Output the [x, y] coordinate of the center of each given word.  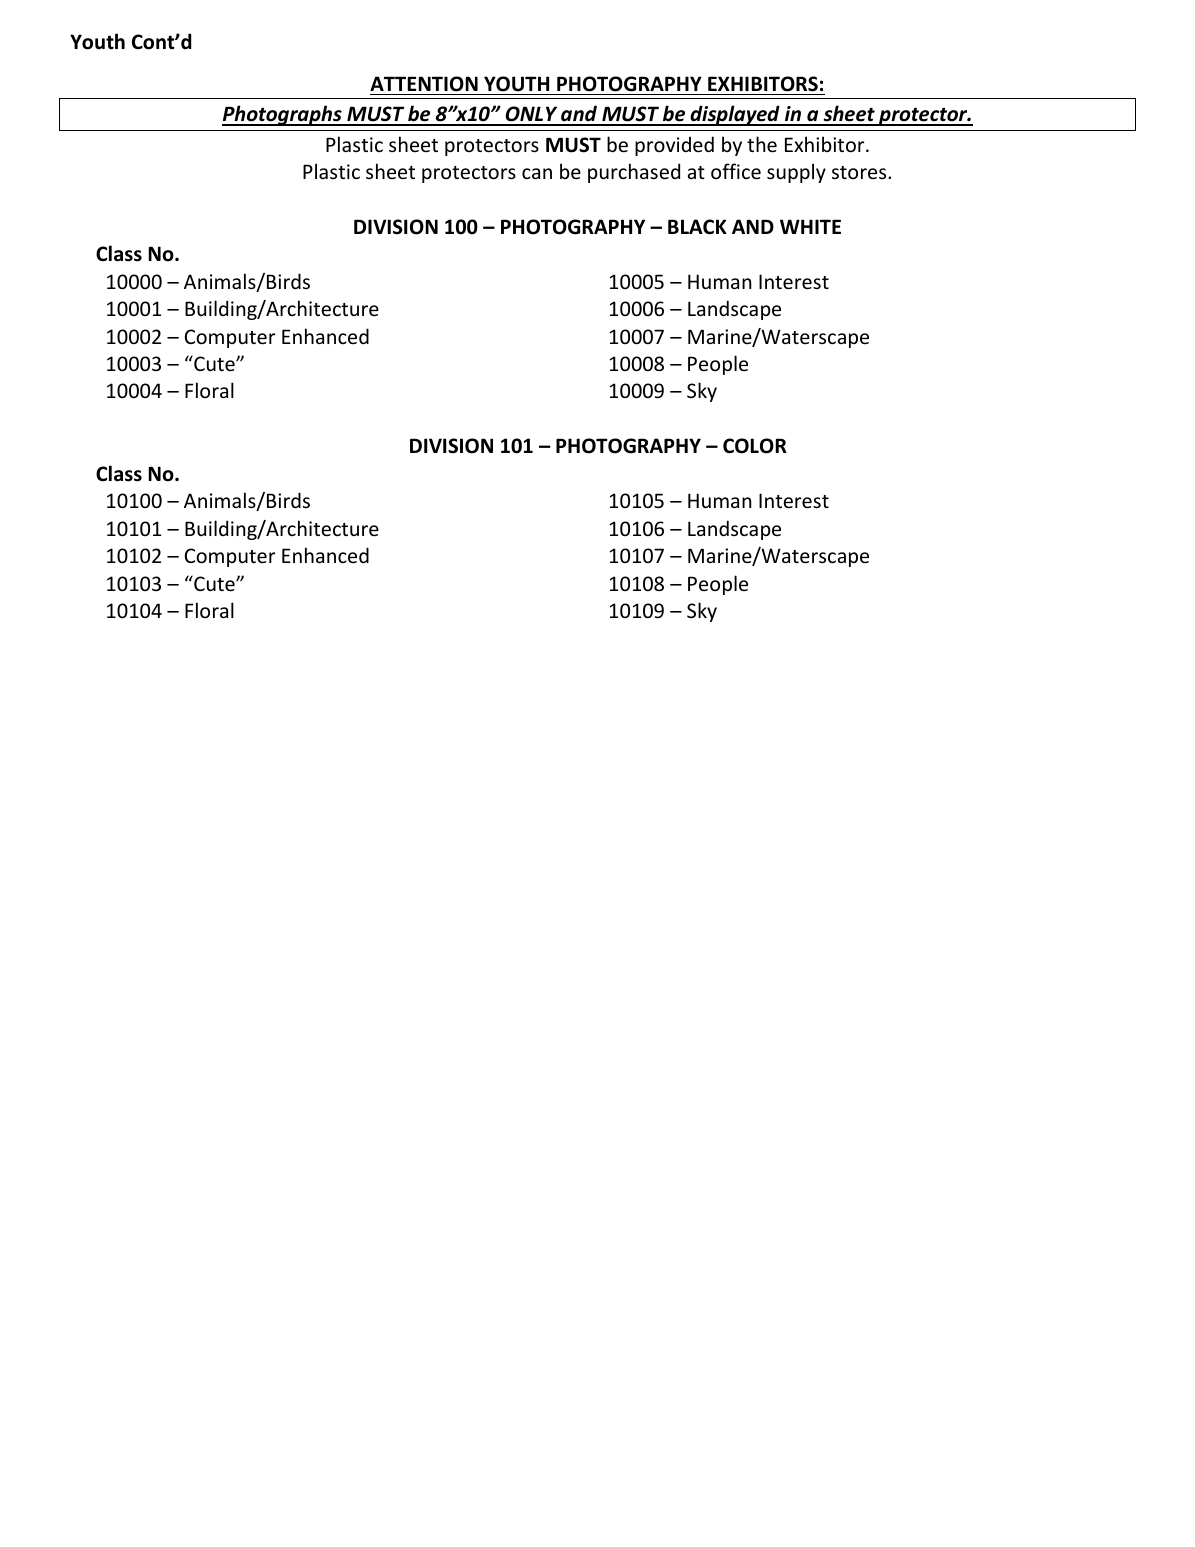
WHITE [810, 226]
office [736, 171]
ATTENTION [424, 84]
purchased [634, 173]
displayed [735, 115]
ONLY [531, 115]
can [537, 173]
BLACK [697, 227]
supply [796, 173]
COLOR [755, 446]
